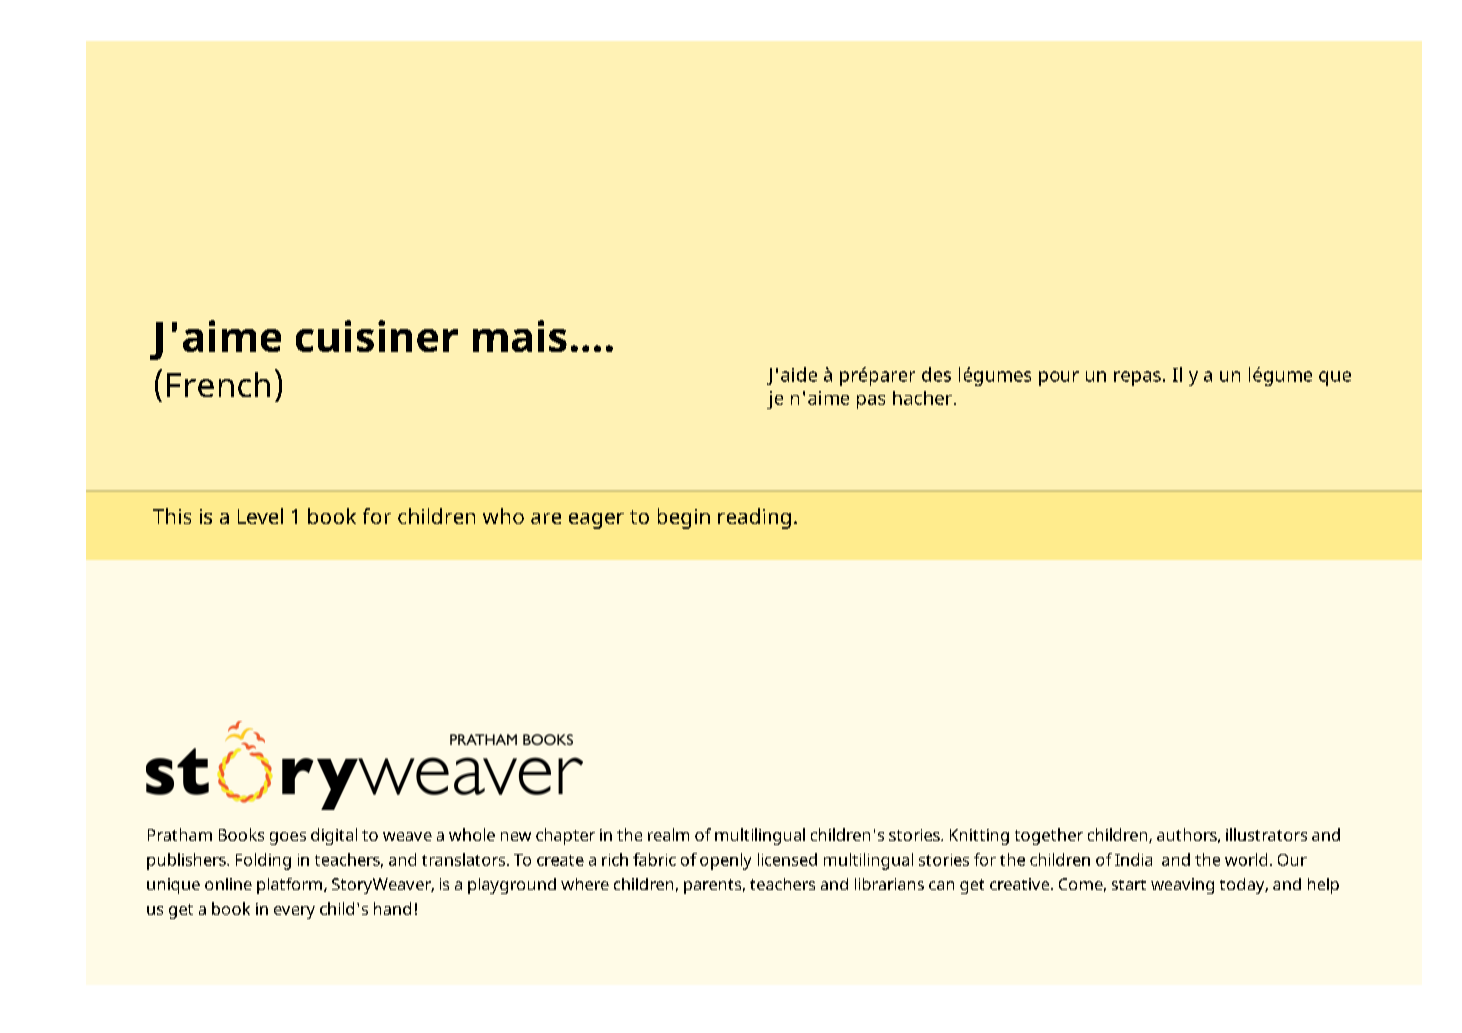 Image resolution: width=1462 pixels, height=1033 pixels. I want to click on weaving, so click(1182, 886).
